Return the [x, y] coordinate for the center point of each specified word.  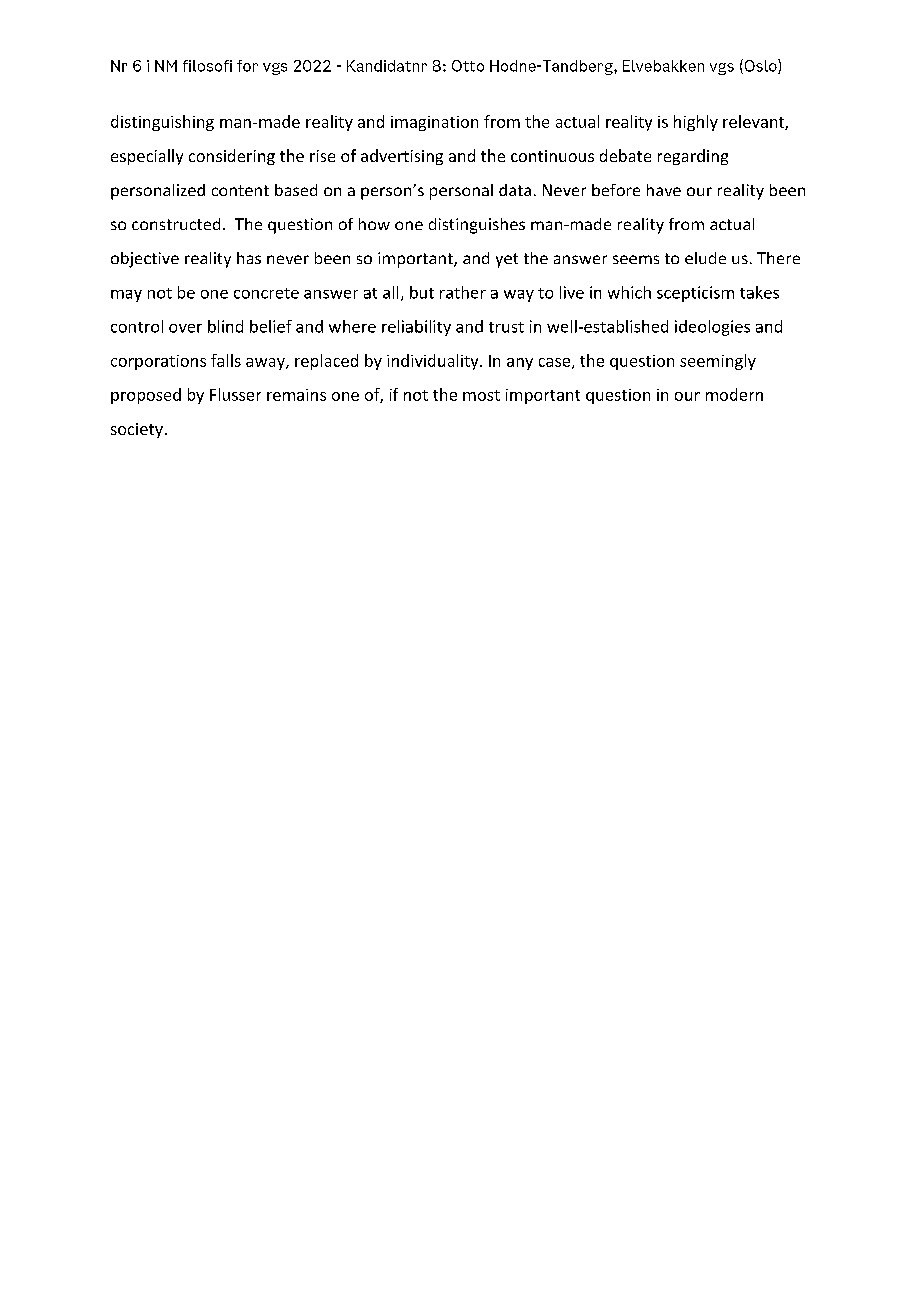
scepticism [695, 294]
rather [463, 292]
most [481, 395]
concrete [266, 293]
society [137, 430]
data [515, 190]
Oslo [760, 66]
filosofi [207, 66]
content [240, 190]
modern [734, 394]
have [664, 190]
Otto [468, 66]
